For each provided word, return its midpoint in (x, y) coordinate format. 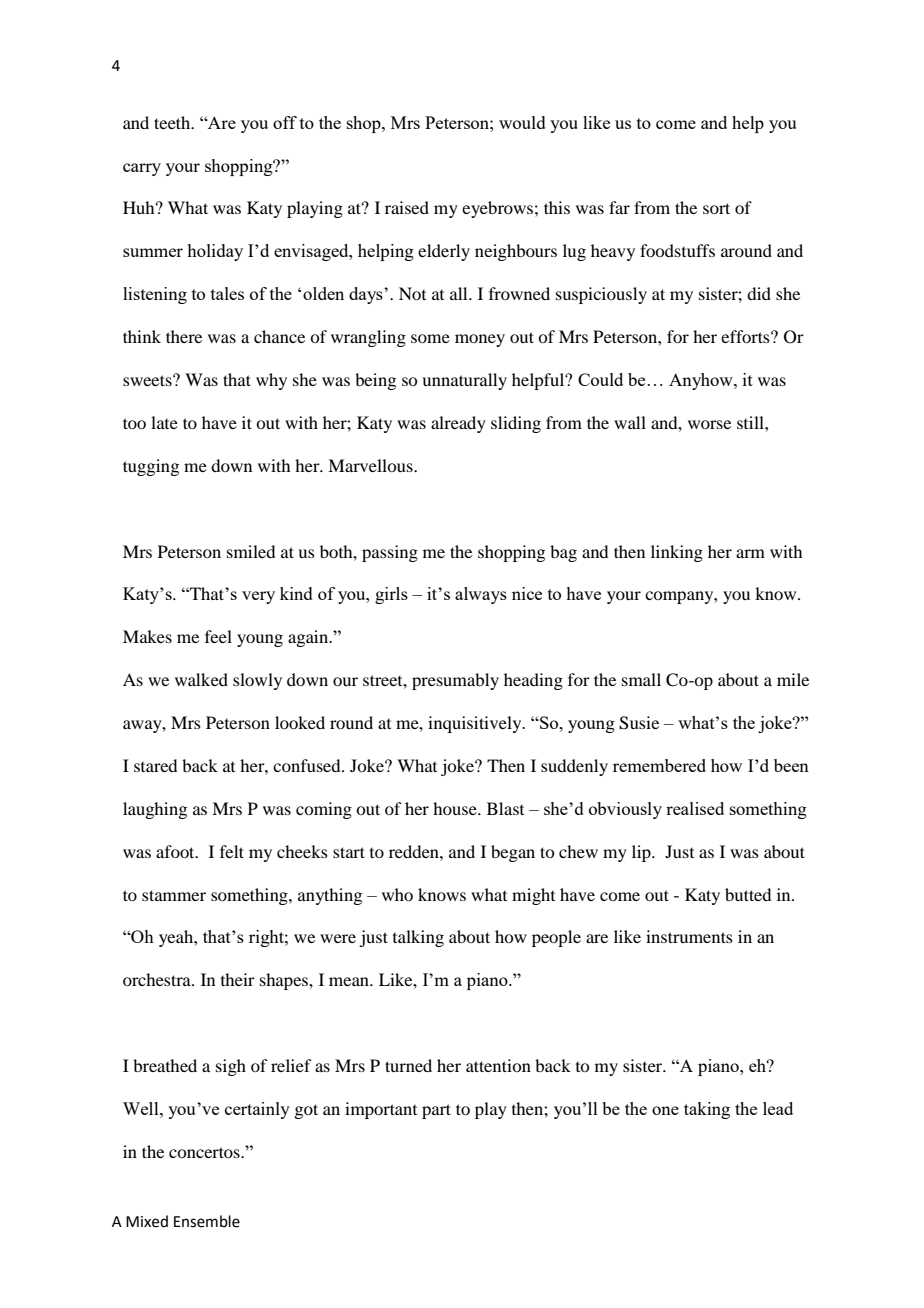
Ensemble (207, 1221)
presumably (455, 681)
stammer (174, 895)
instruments (689, 936)
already (458, 424)
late (164, 422)
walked (201, 679)
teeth (173, 122)
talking (418, 938)
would (522, 122)
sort (716, 208)
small (641, 679)
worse (709, 424)
